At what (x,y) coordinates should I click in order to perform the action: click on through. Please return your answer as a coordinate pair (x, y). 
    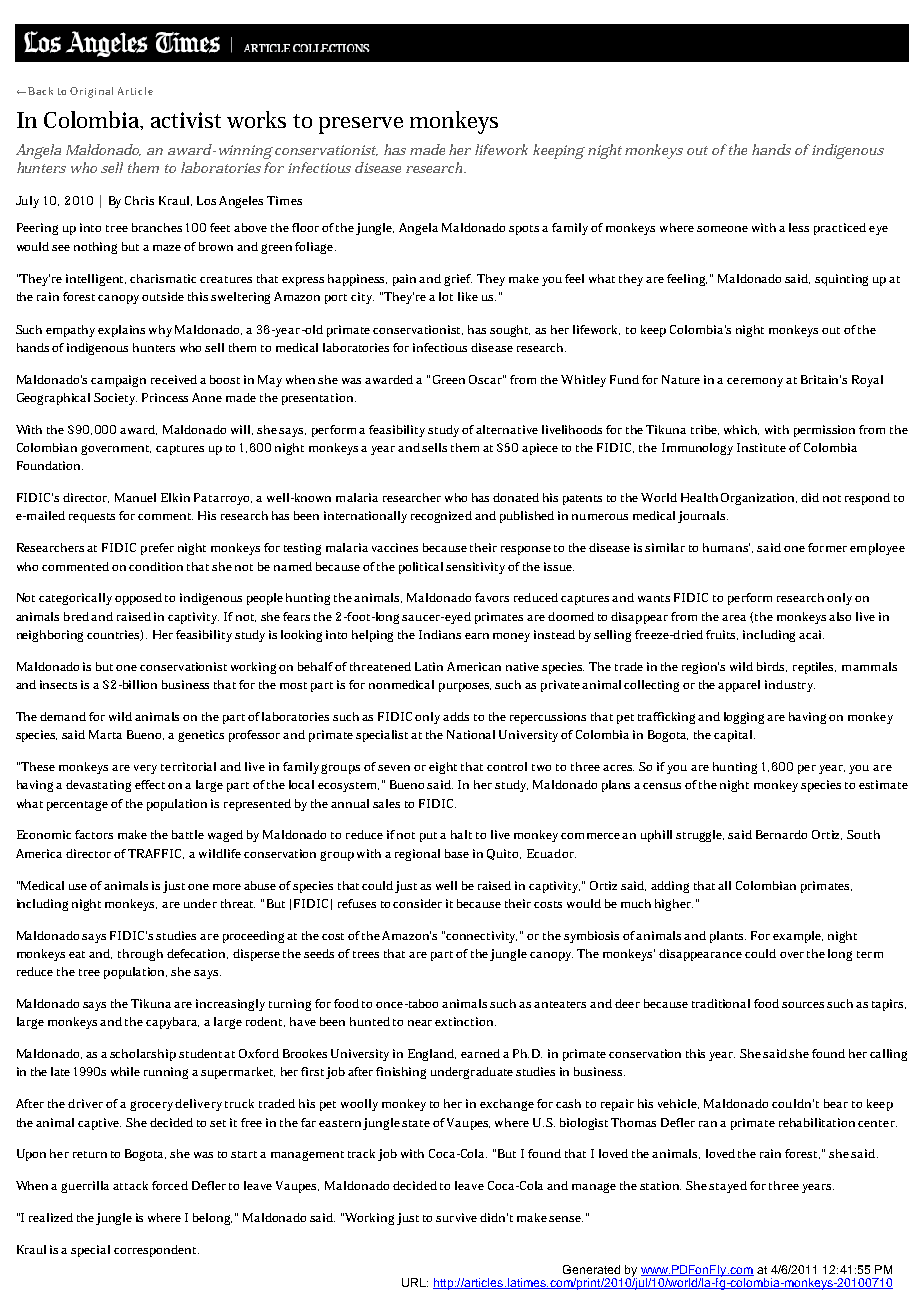
    Looking at the image, I should click on (140, 955).
